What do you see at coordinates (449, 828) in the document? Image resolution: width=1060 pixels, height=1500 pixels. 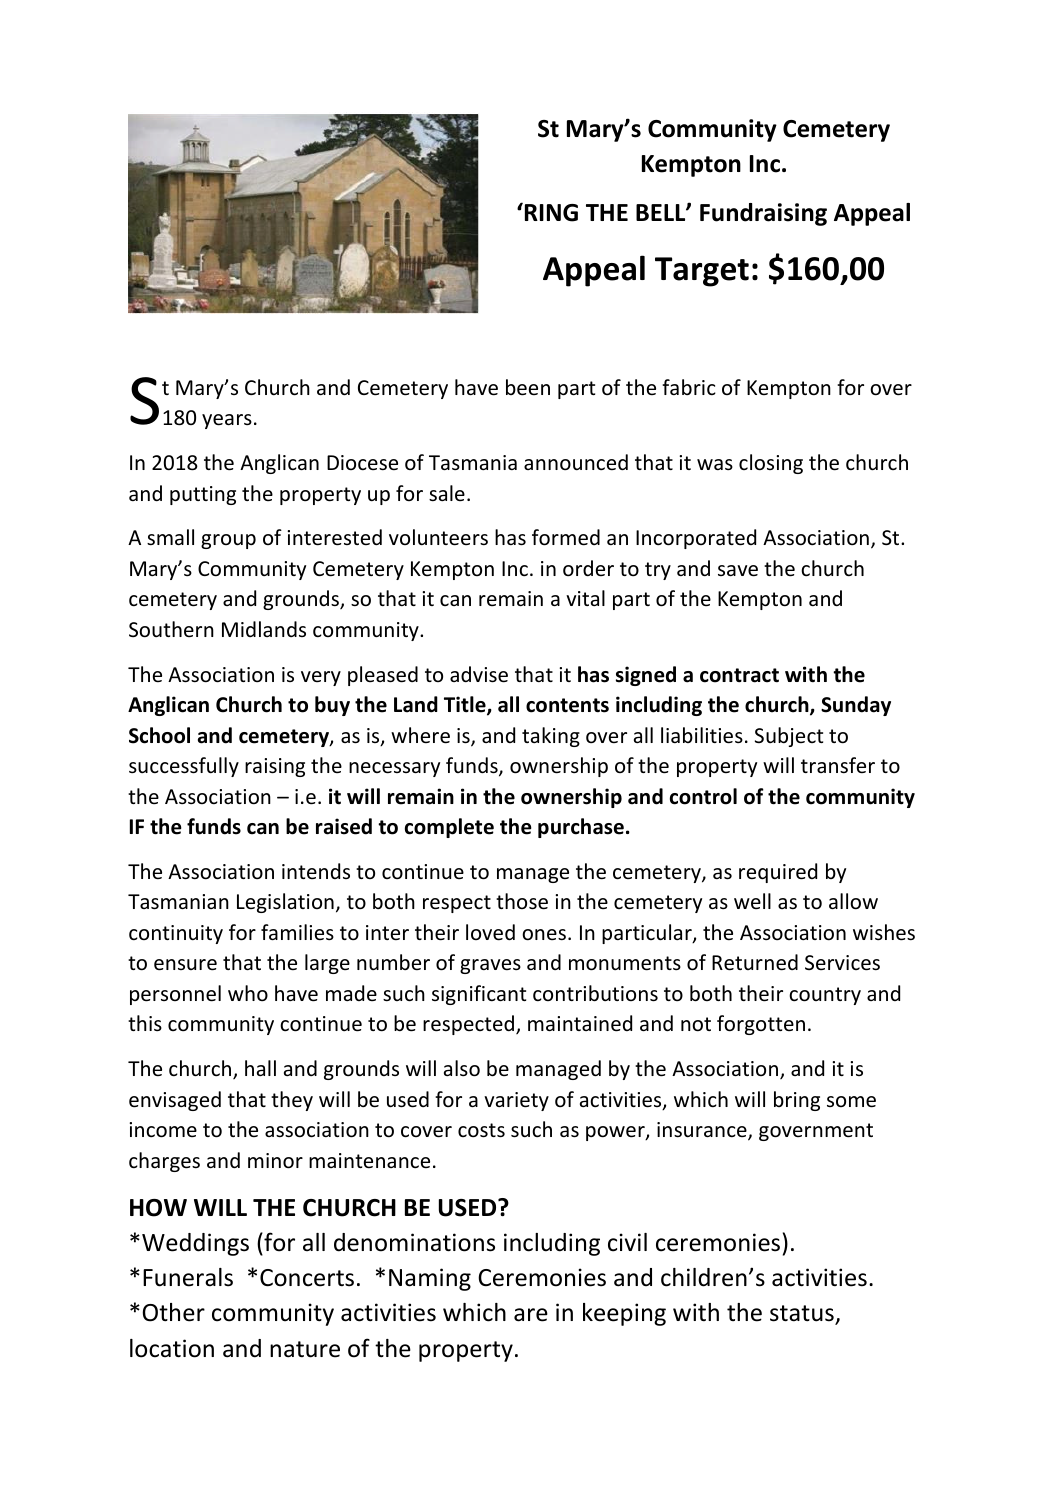 I see `complete` at bounding box center [449, 828].
